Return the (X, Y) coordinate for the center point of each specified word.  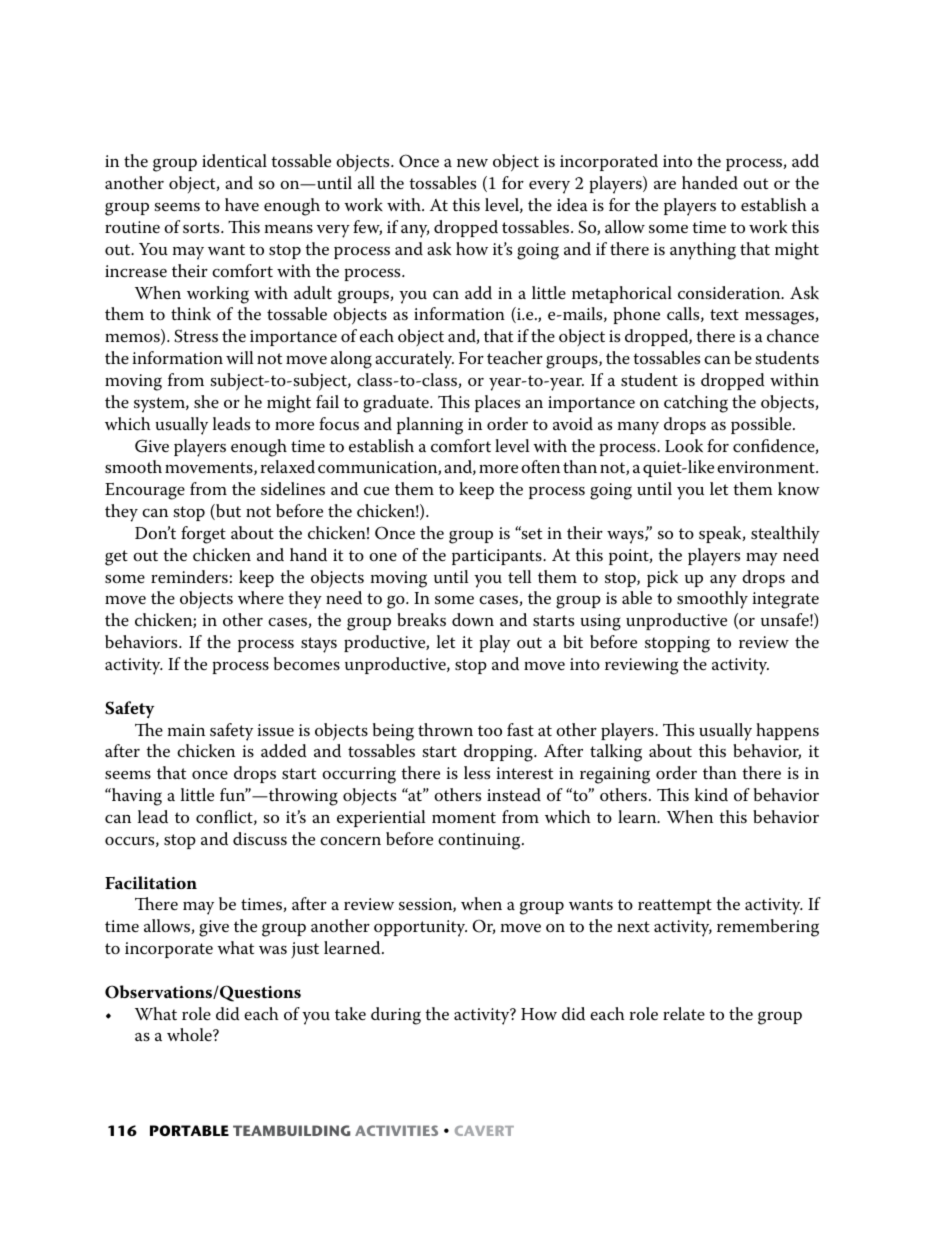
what (235, 947)
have (242, 205)
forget (203, 535)
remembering (768, 928)
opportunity (420, 928)
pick (662, 578)
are (665, 185)
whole (190, 1035)
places (497, 403)
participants (498, 557)
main (186, 730)
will (240, 357)
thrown (445, 729)
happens (787, 731)
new (472, 163)
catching (696, 404)
